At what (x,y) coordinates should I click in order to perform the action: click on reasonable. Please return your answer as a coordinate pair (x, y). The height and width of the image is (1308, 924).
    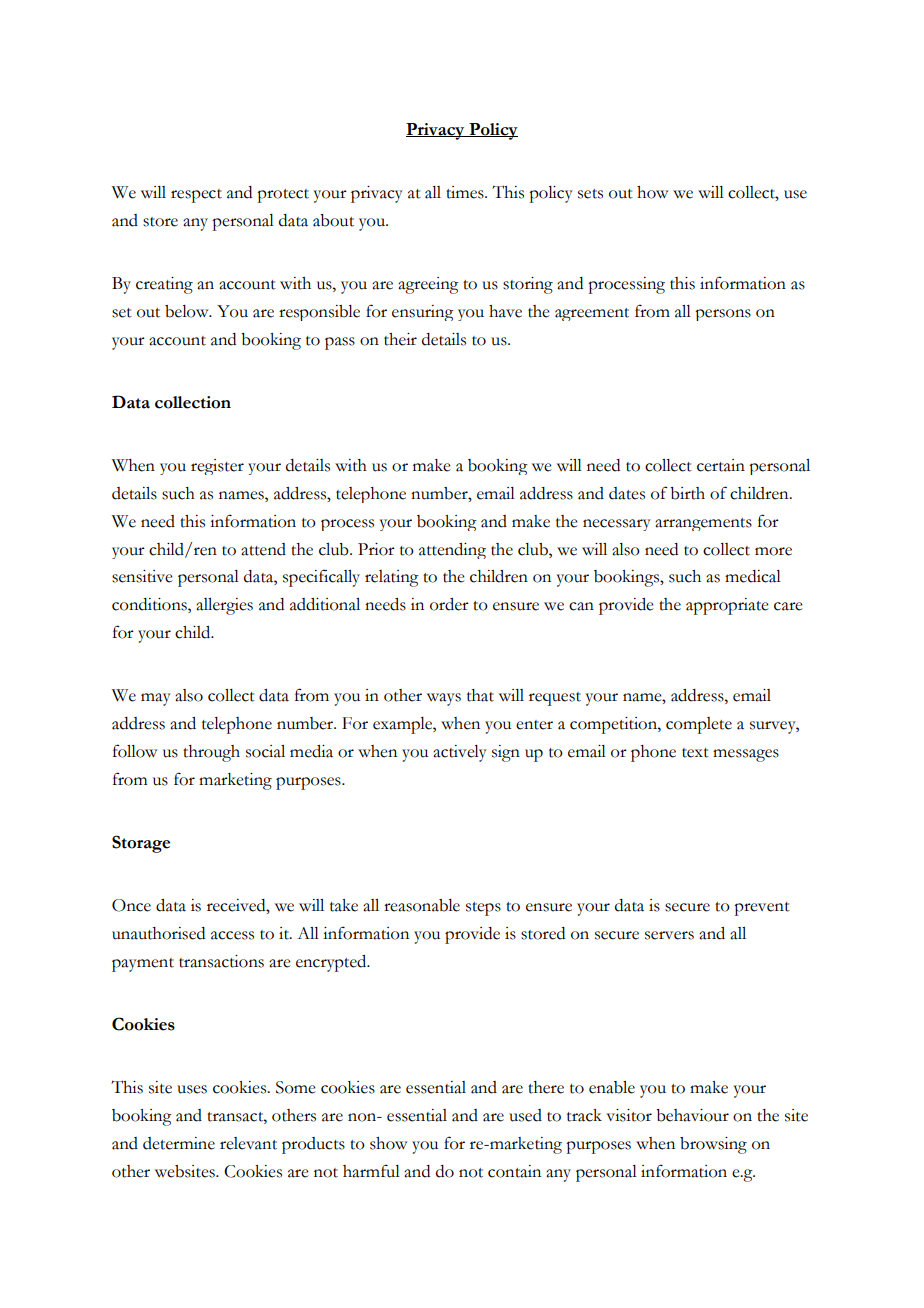
    Looking at the image, I should click on (422, 905).
